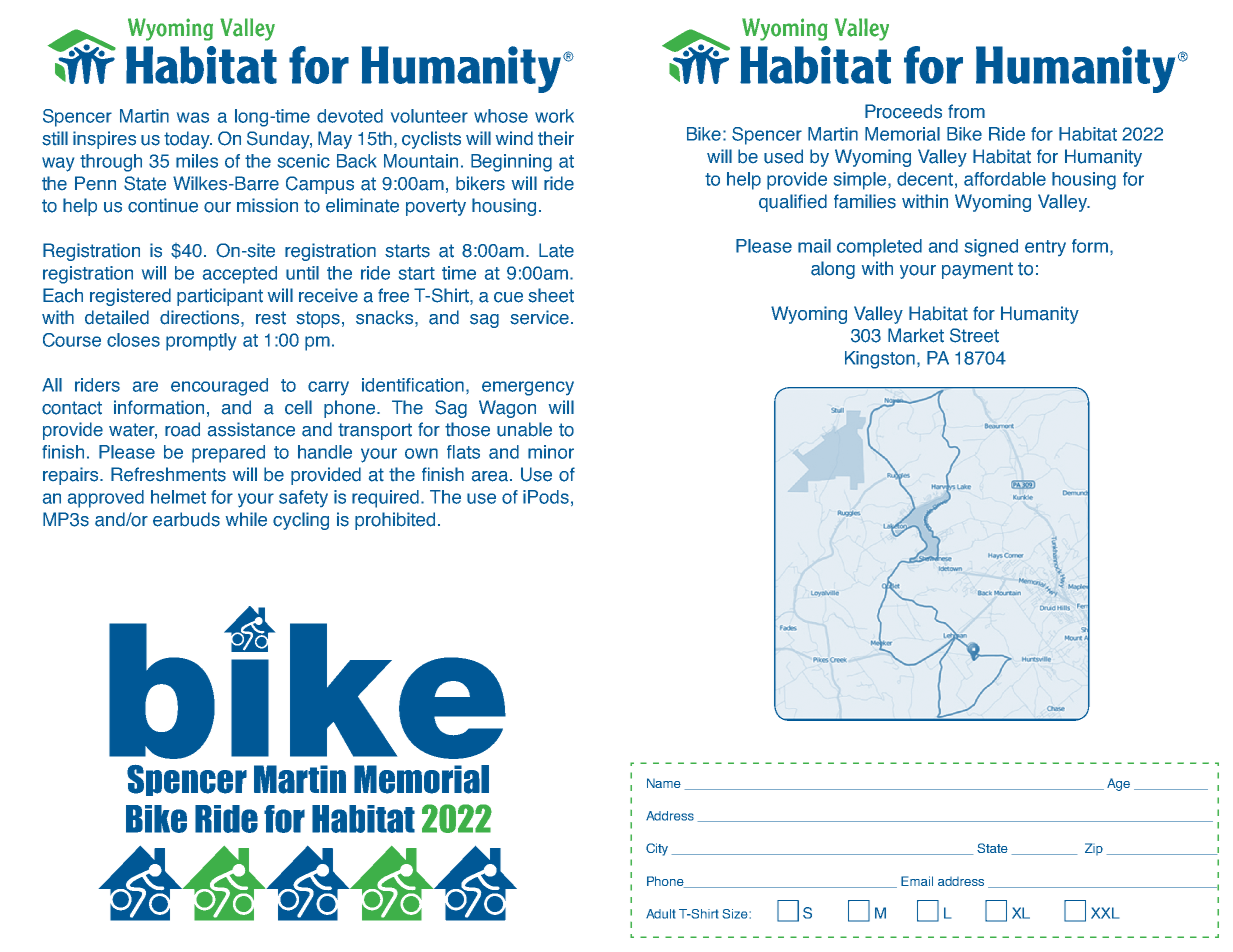 The height and width of the screenshot is (952, 1233). Describe the element at coordinates (1105, 913) in the screenshot. I see `XXL` at that location.
